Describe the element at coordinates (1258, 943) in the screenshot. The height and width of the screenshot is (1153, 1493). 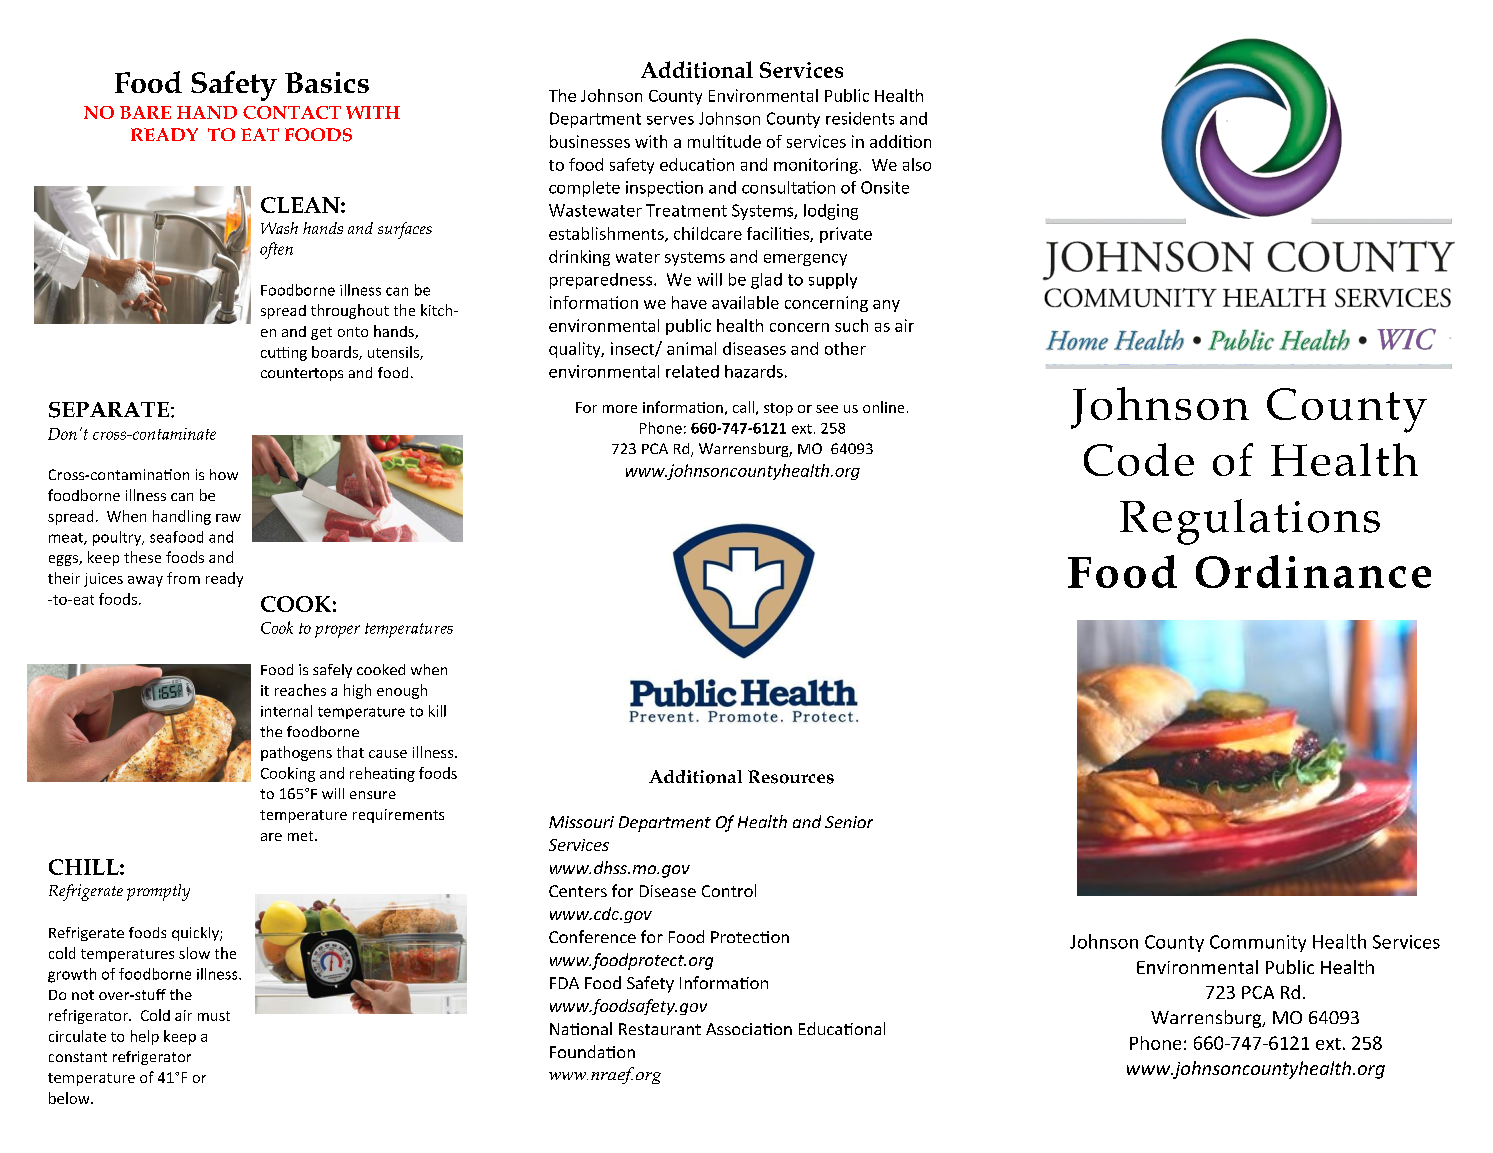
I see `Community` at that location.
